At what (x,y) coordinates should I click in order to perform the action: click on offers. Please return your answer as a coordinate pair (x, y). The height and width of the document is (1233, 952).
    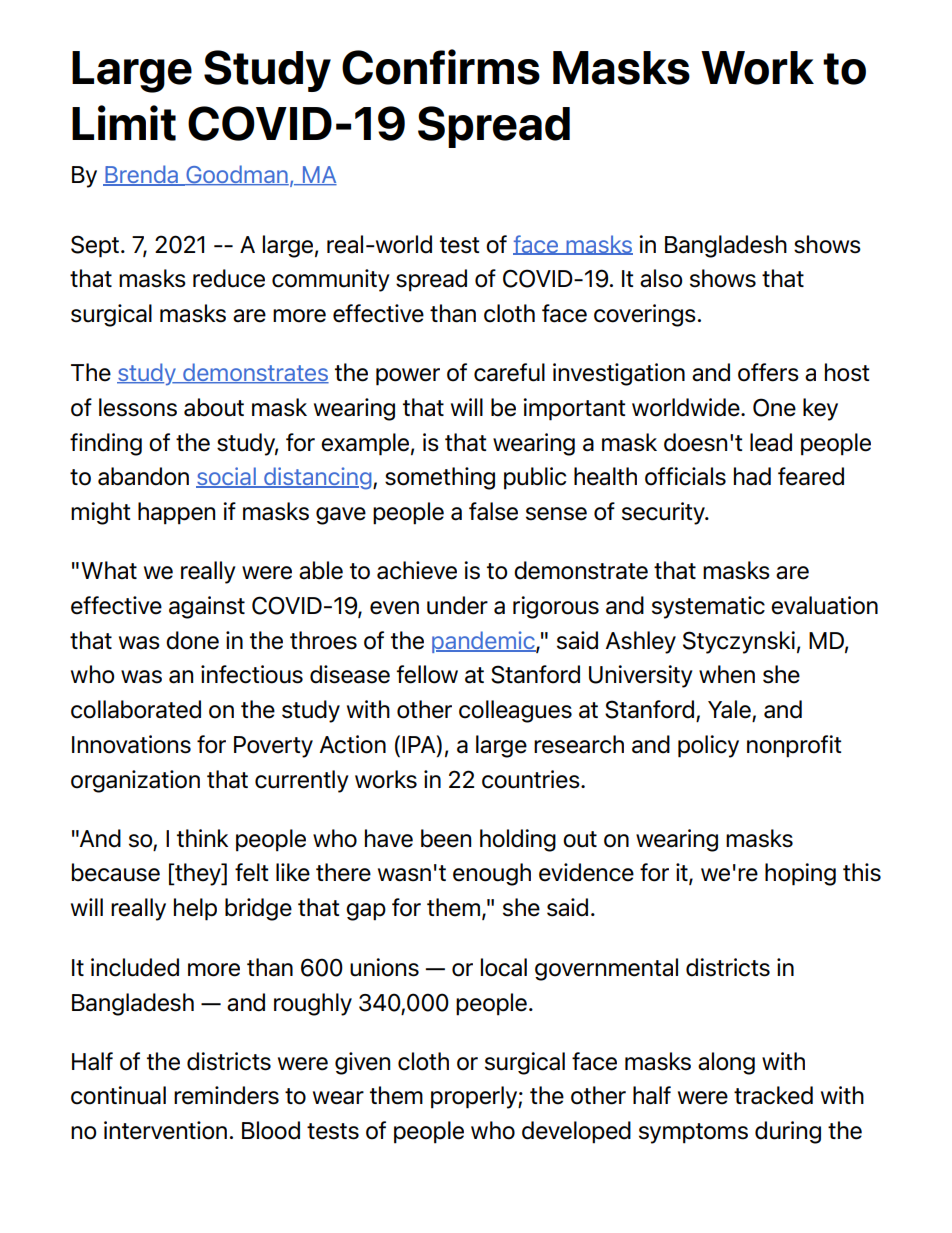
    Looking at the image, I should click on (768, 372).
